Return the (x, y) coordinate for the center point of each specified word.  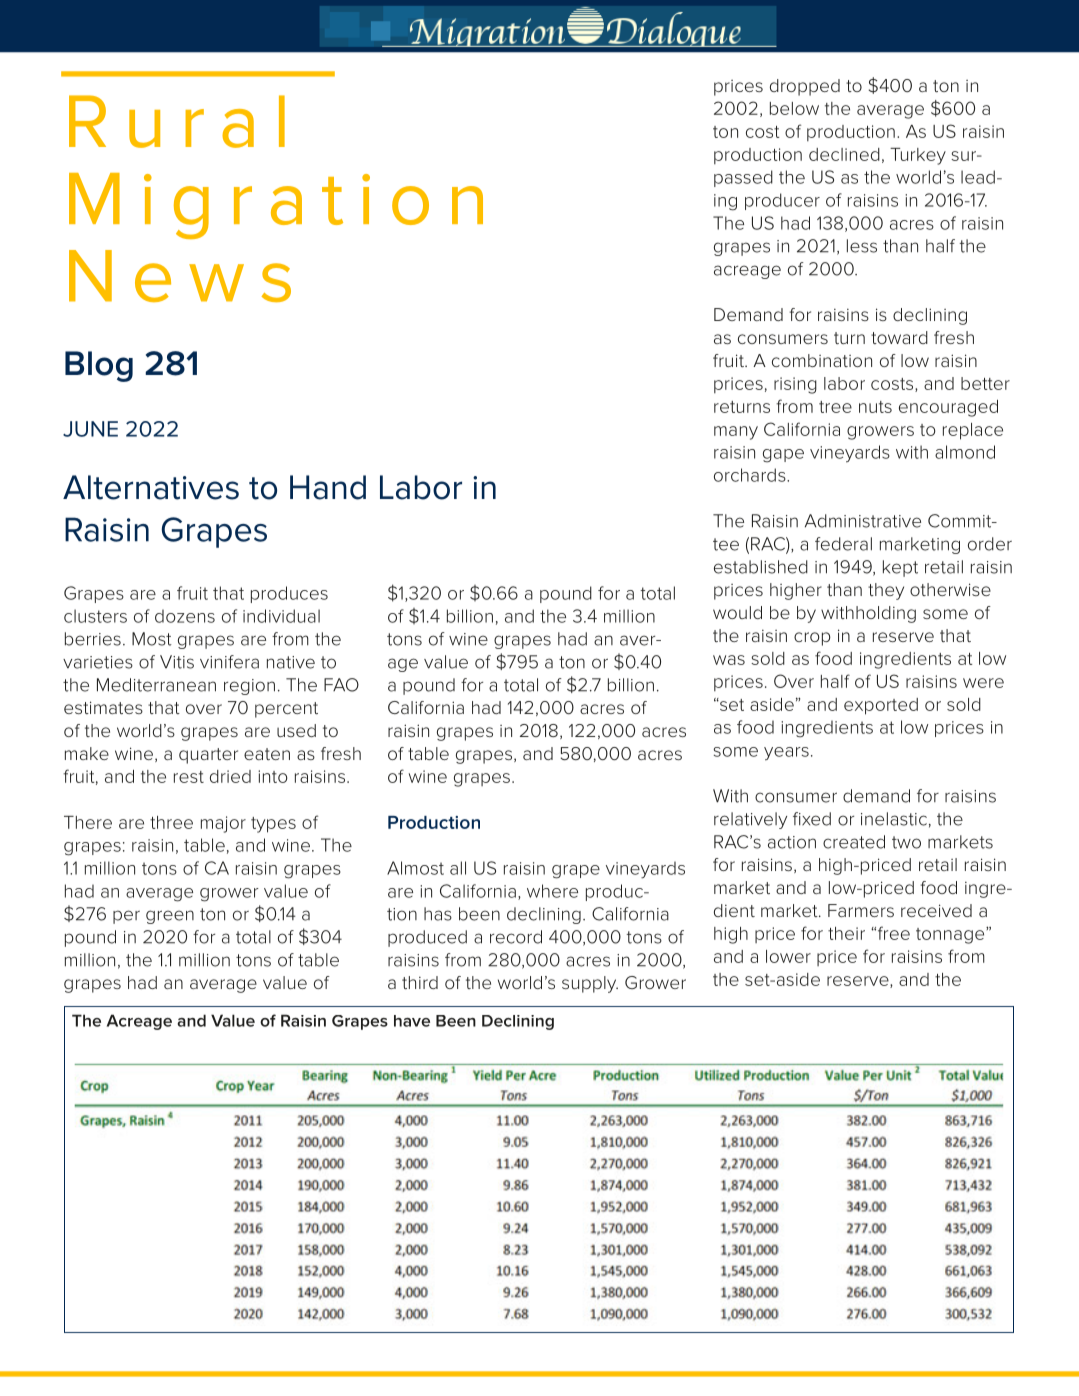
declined (844, 154)
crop (812, 639)
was (729, 660)
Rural (177, 121)
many (736, 433)
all (458, 868)
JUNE (90, 429)
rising (795, 385)
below (794, 108)
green (170, 917)
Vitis (177, 662)
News (180, 276)
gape (783, 456)
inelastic (894, 819)
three (171, 822)
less (862, 246)
